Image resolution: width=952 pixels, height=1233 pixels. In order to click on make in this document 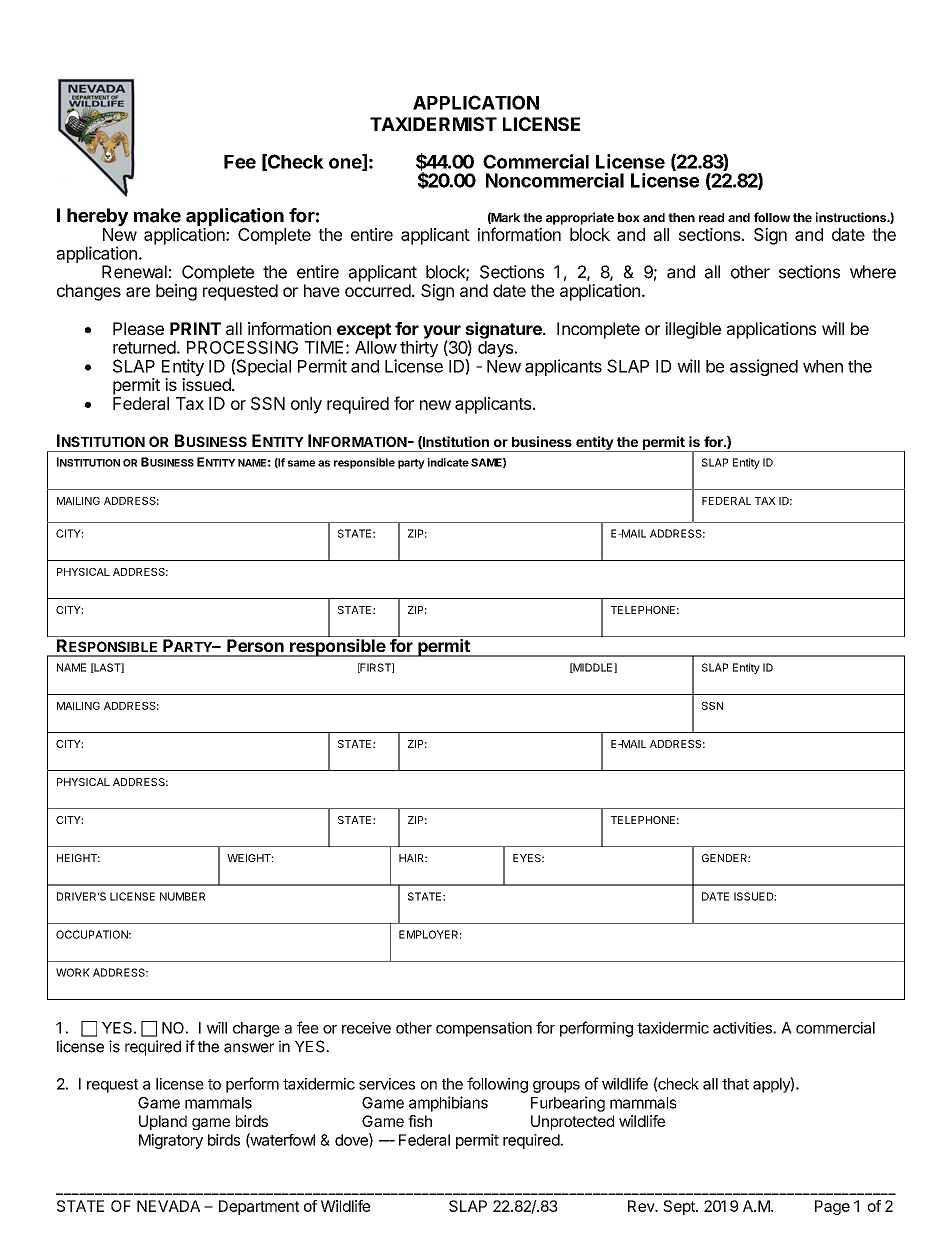, I will do `click(157, 215)`.
